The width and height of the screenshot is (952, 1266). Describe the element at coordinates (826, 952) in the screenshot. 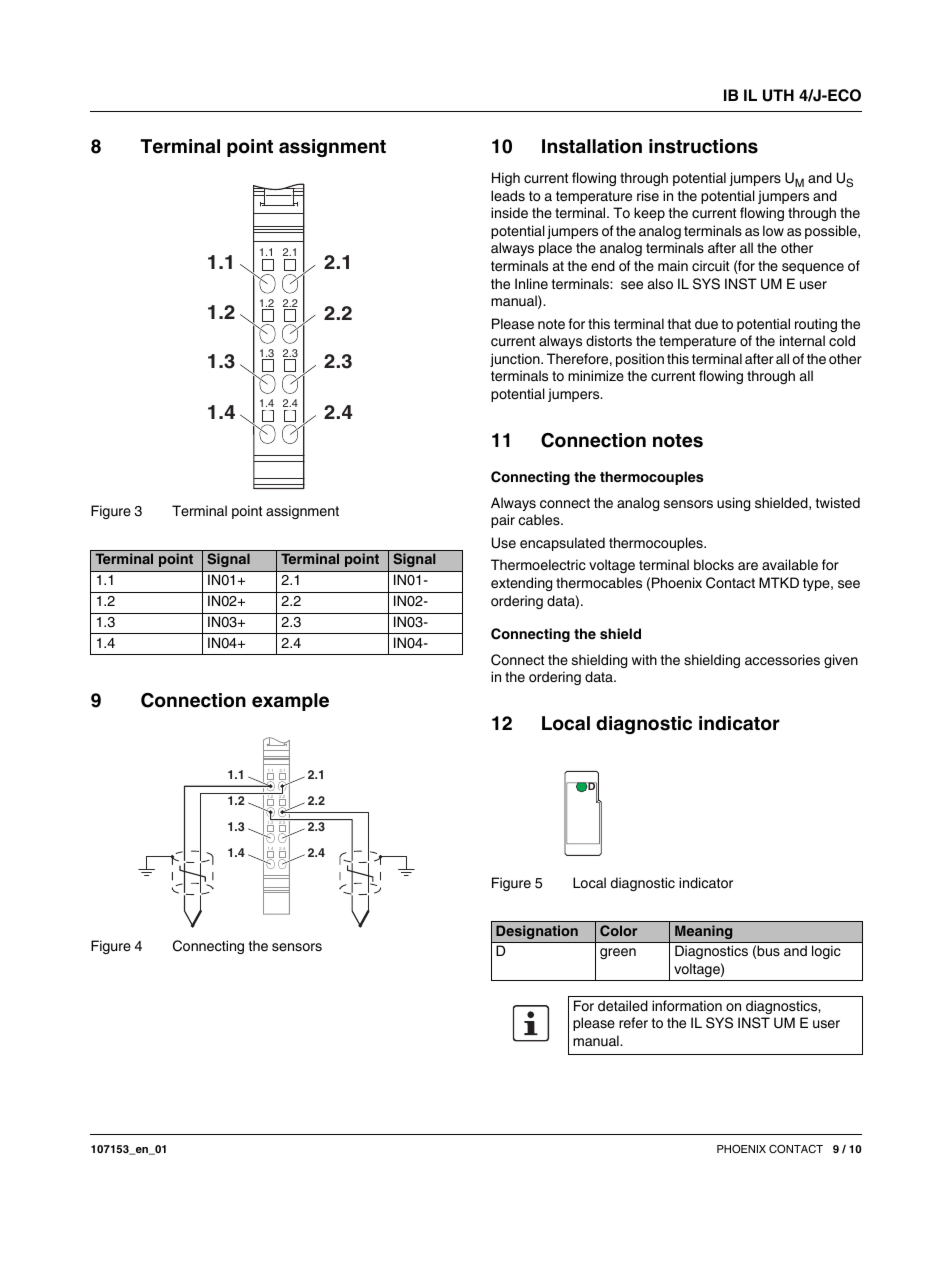

I see `logic` at that location.
